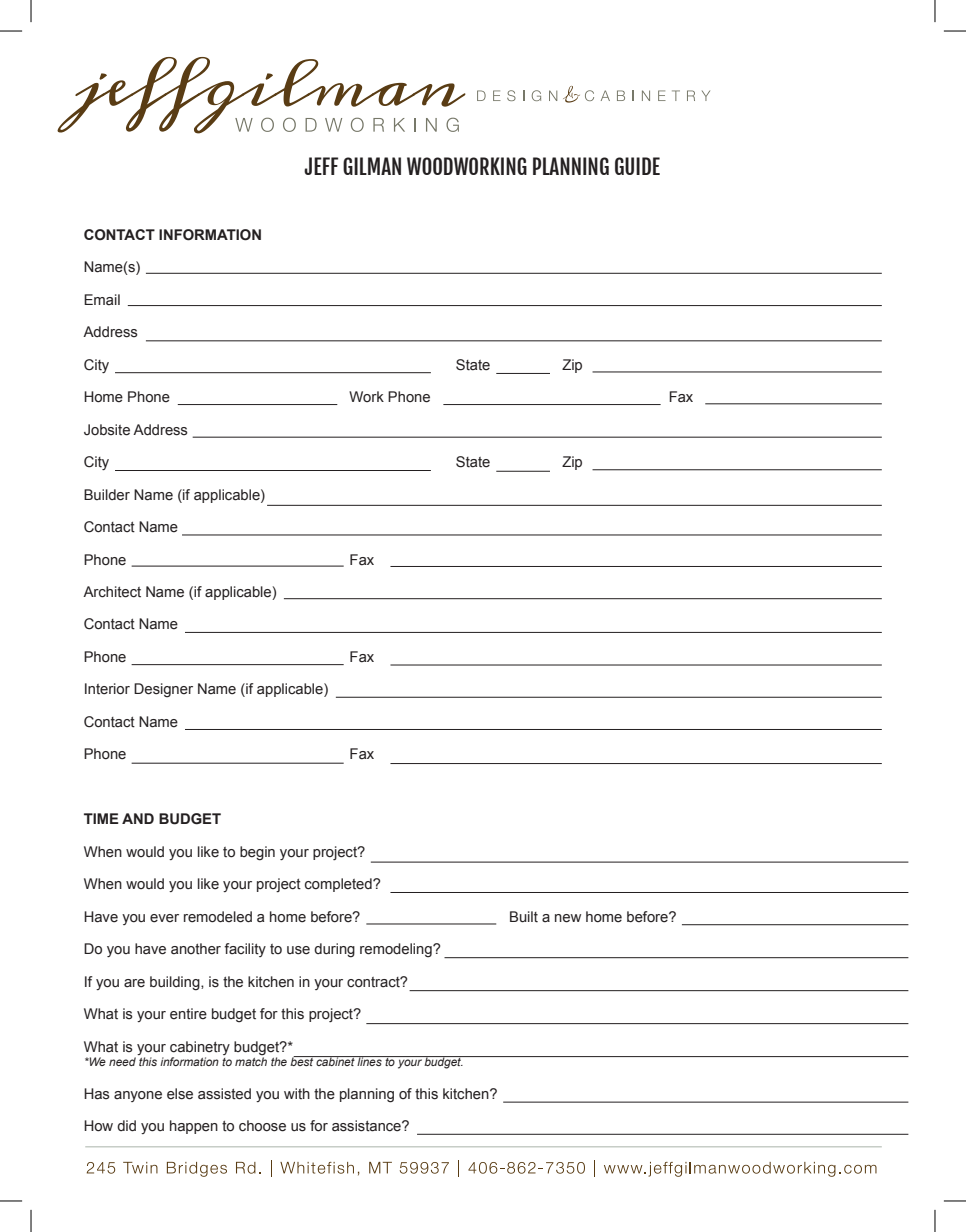  Describe the element at coordinates (107, 689) in the page. I see `Interior` at that location.
